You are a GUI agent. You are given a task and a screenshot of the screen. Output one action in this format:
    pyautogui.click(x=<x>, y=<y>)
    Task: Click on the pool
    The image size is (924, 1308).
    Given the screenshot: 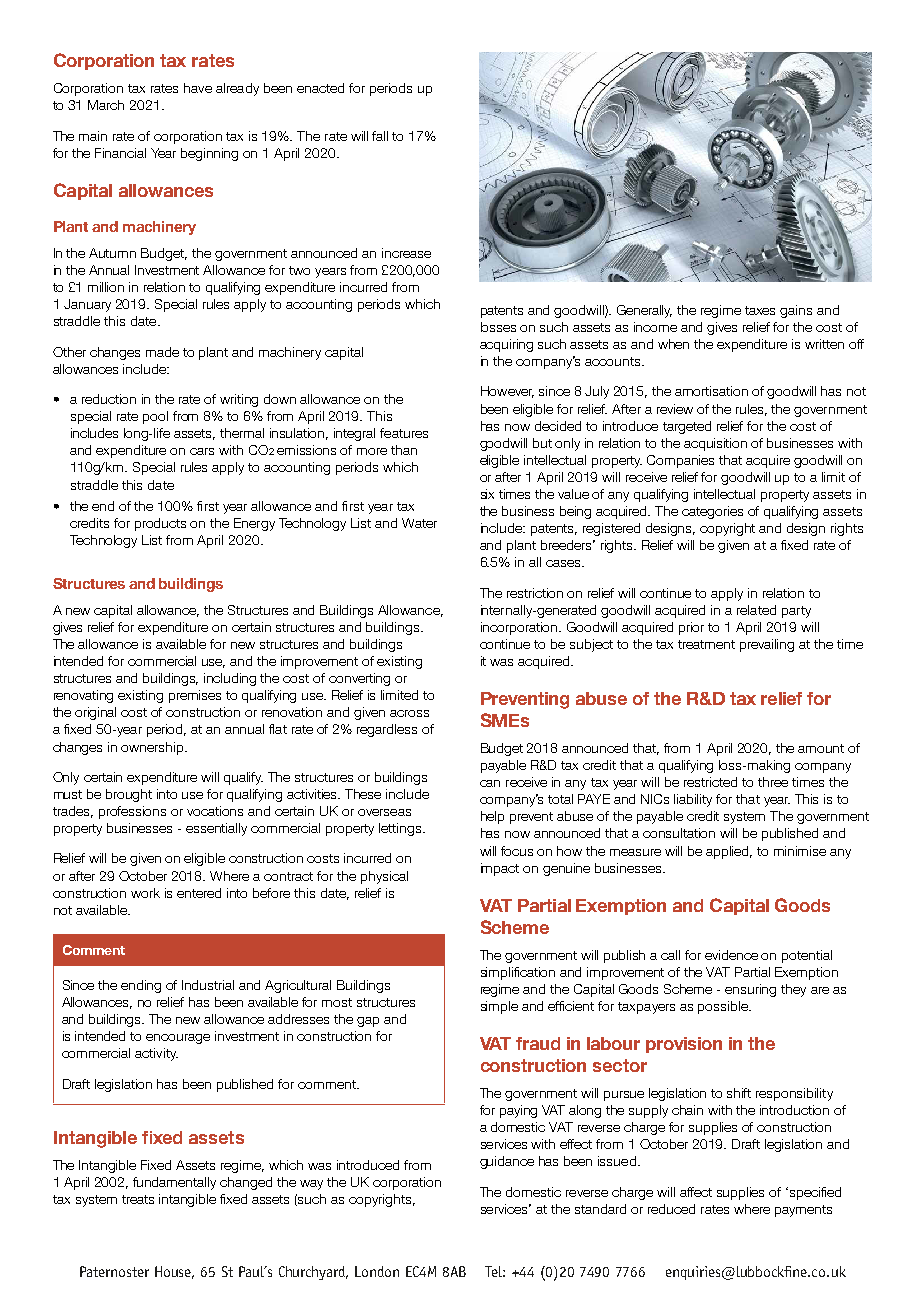 What is the action you would take?
    pyautogui.click(x=155, y=417)
